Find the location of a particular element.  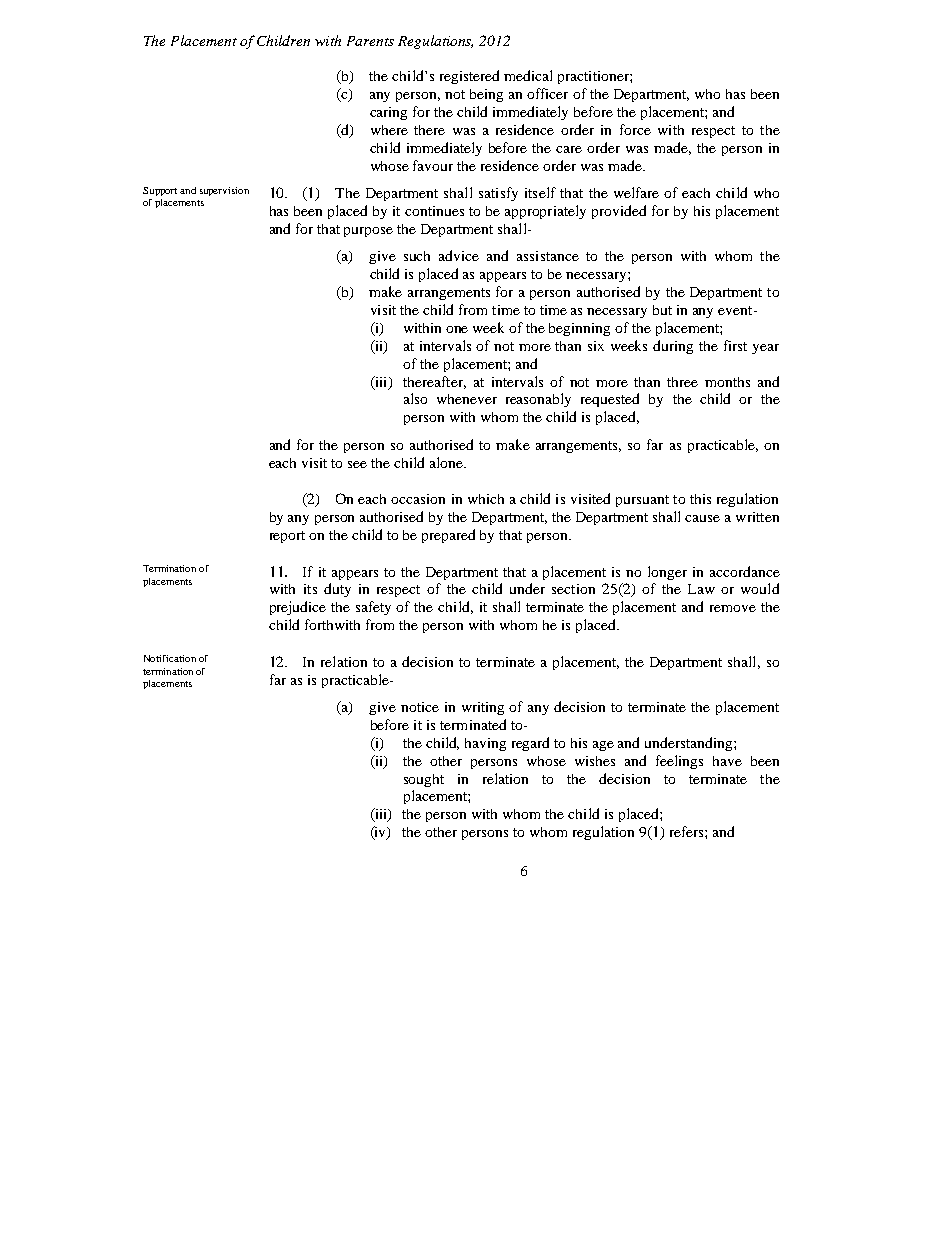

sought is located at coordinates (424, 780).
